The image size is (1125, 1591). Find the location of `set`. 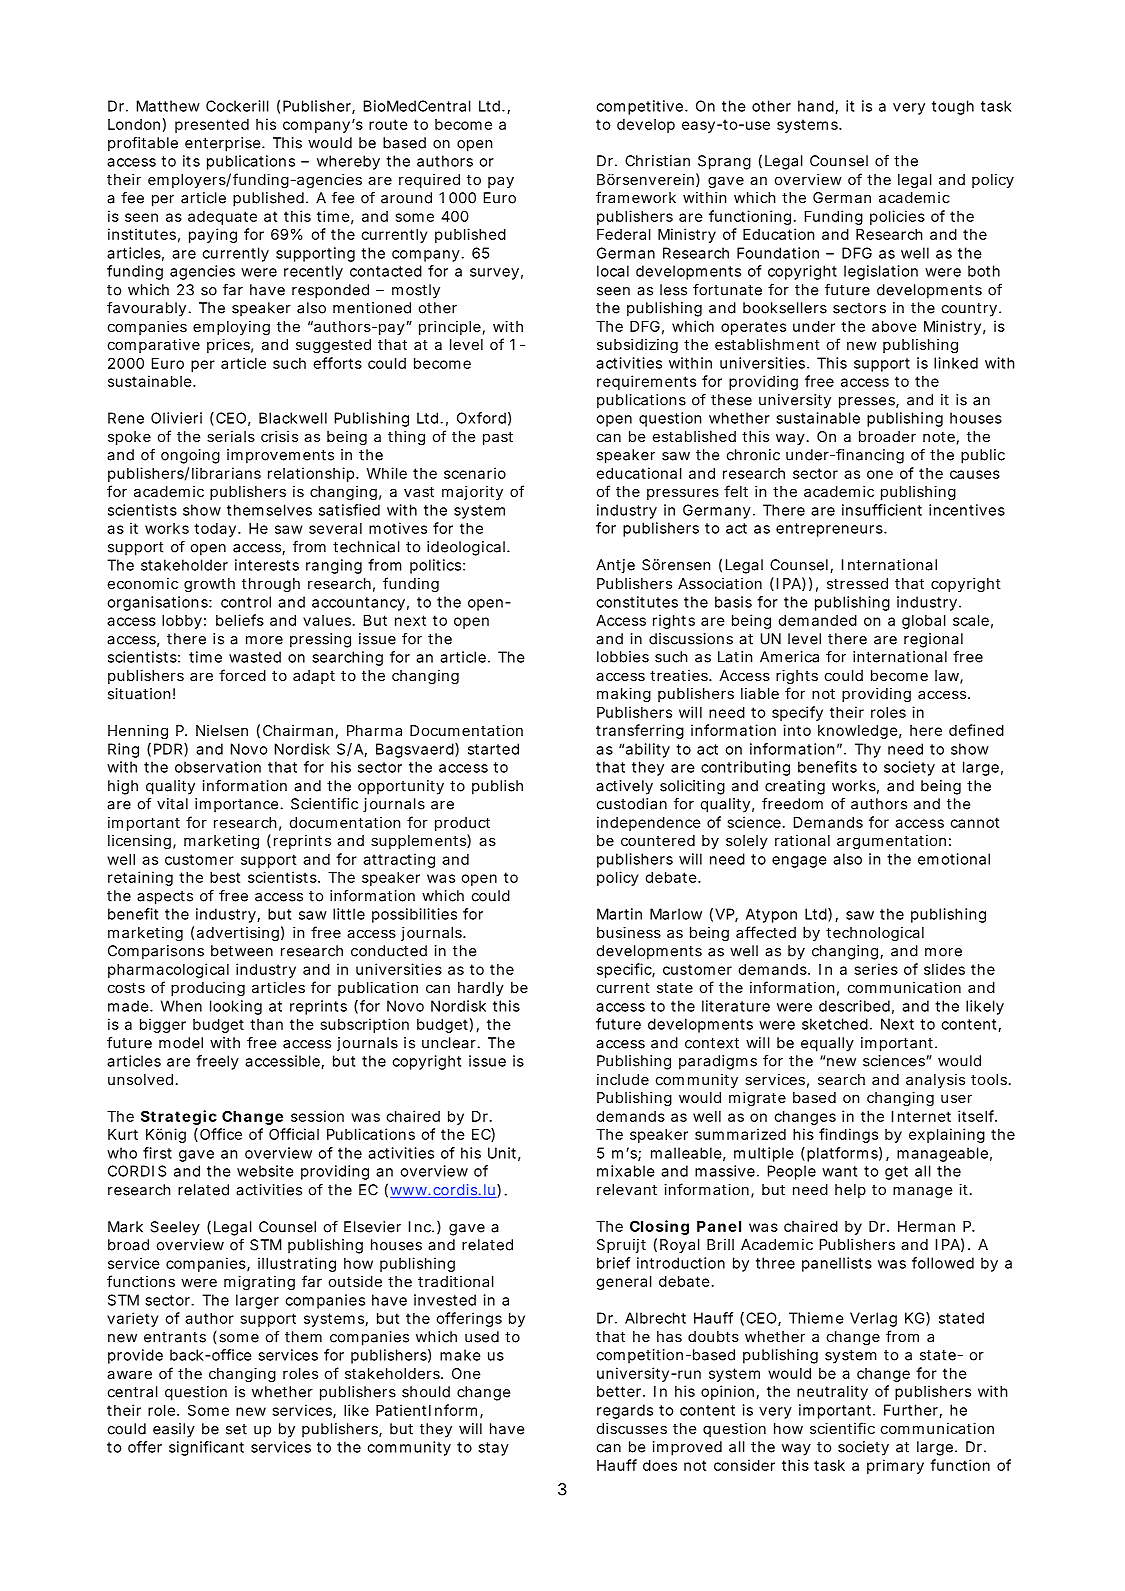

set is located at coordinates (236, 1429).
